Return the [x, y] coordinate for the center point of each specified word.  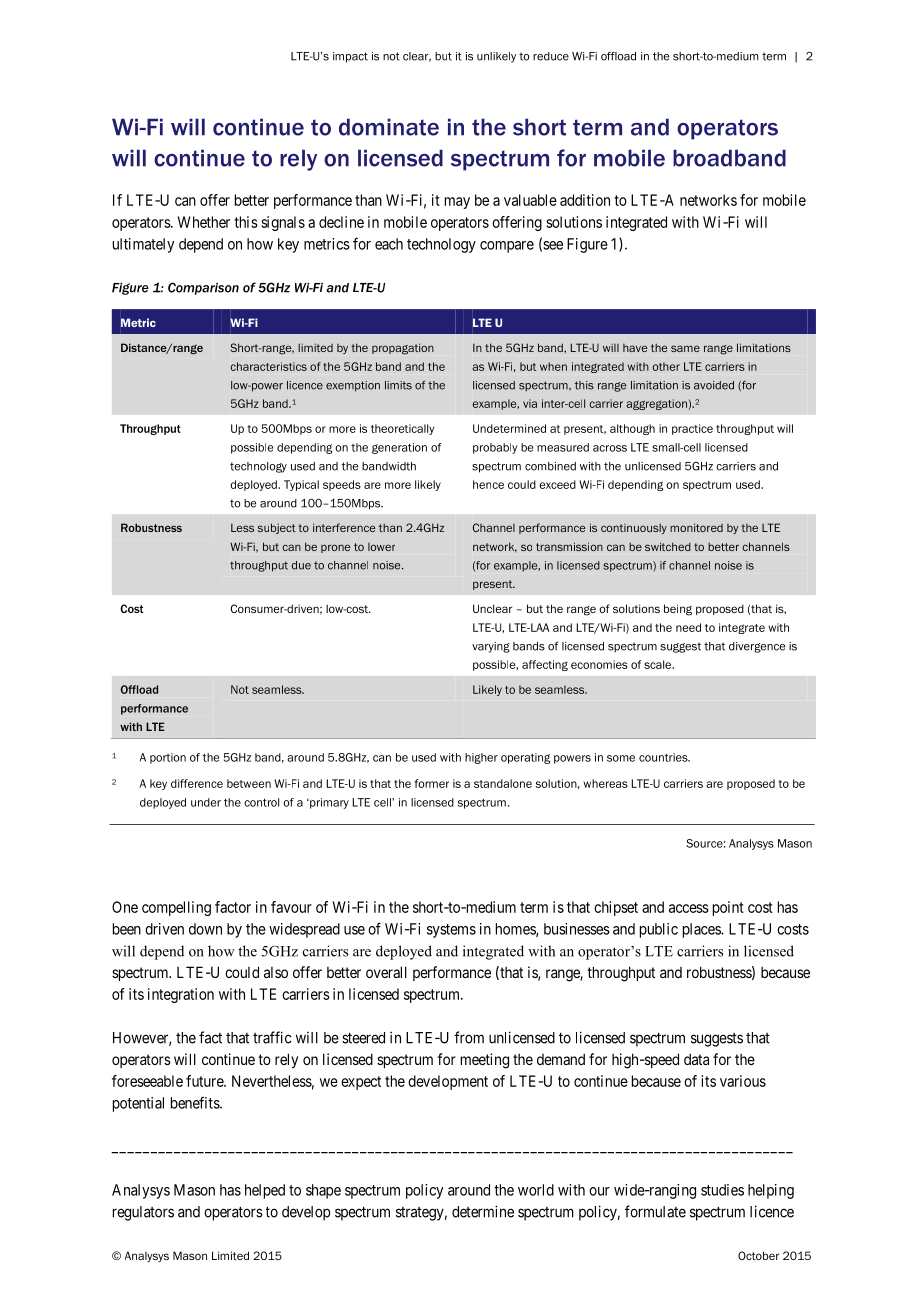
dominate [389, 127]
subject [277, 528]
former [432, 783]
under [206, 802]
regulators [143, 1213]
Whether [204, 222]
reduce [551, 56]
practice [692, 429]
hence [488, 484]
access [689, 908]
